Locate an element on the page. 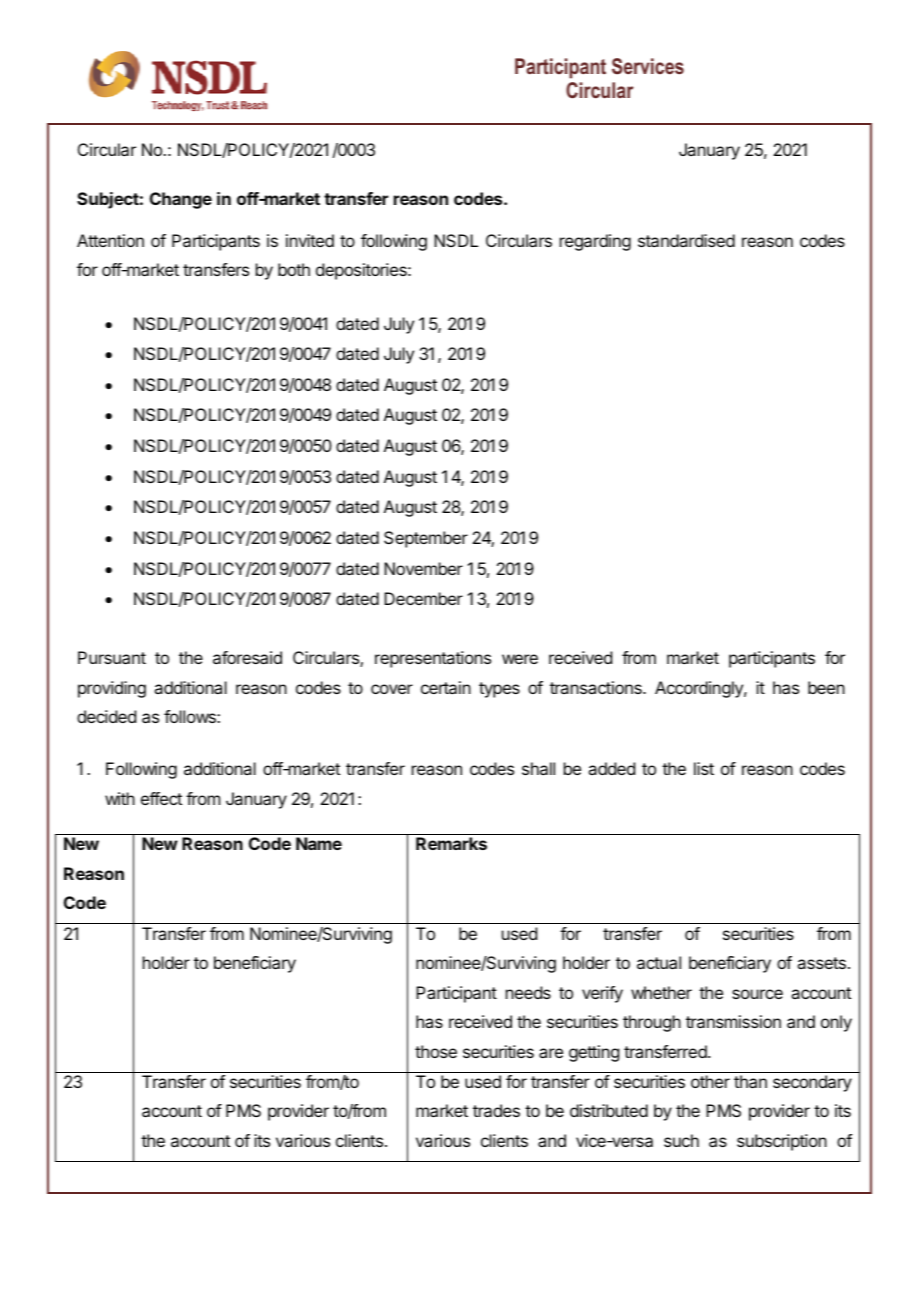 The image size is (924, 1308). trades is located at coordinates (496, 1110).
